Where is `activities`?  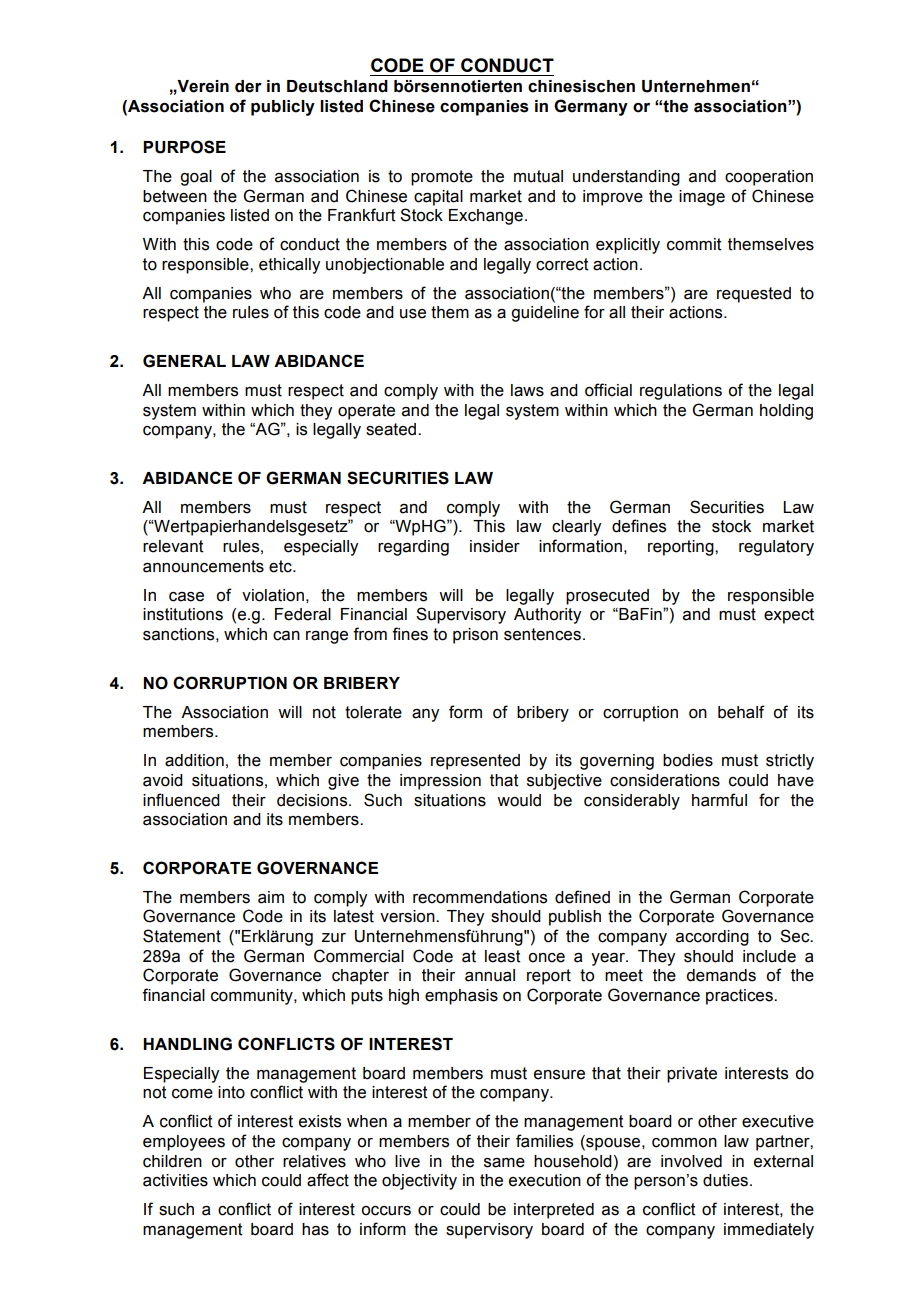 activities is located at coordinates (175, 1180).
